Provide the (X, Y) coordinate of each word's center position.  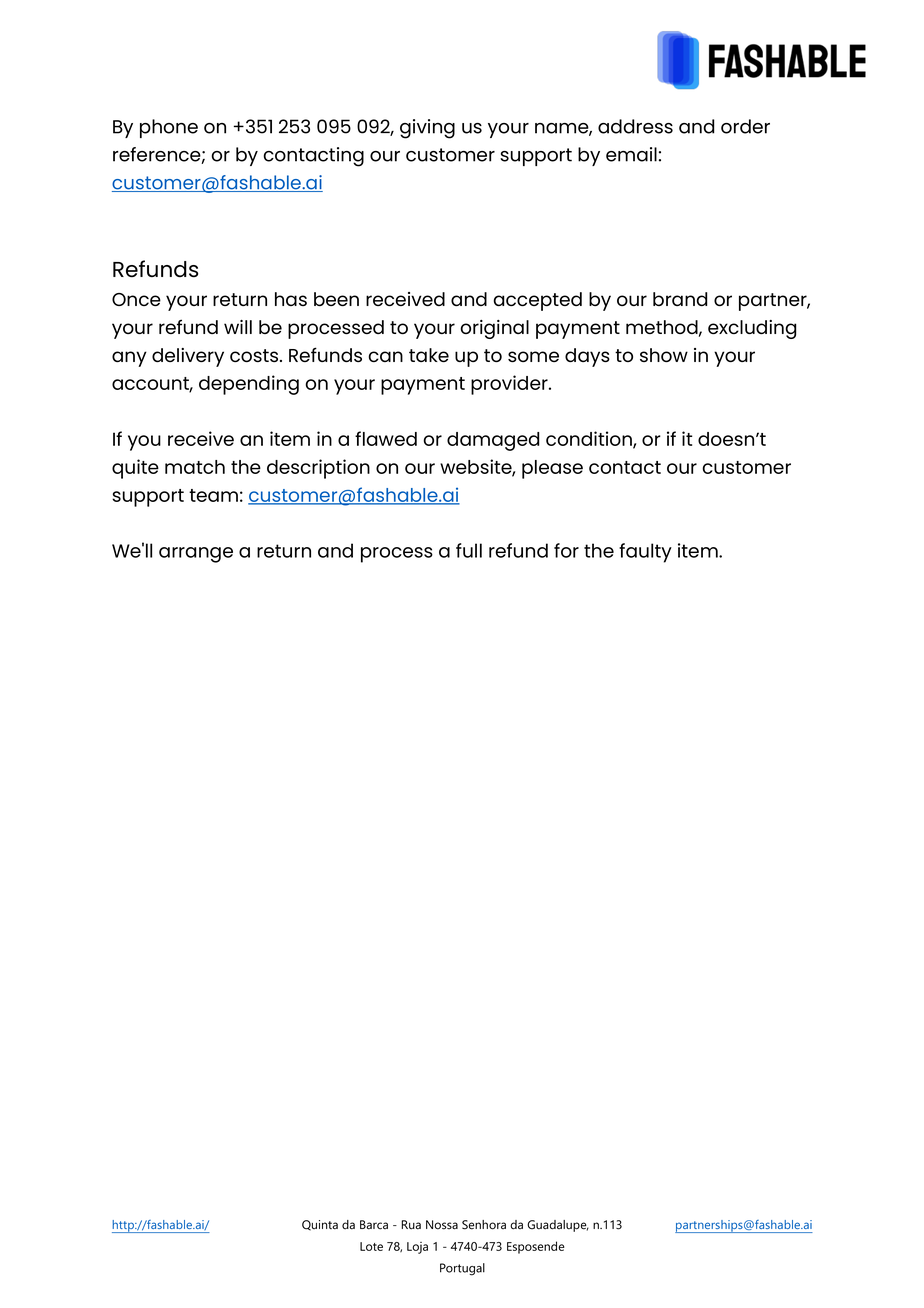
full (469, 550)
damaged (493, 441)
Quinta (320, 1225)
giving (427, 129)
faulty (645, 553)
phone (169, 128)
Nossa (442, 1225)
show (664, 355)
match (195, 467)
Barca (374, 1225)
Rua (411, 1225)
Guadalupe (558, 1226)
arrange (196, 555)
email (631, 154)
